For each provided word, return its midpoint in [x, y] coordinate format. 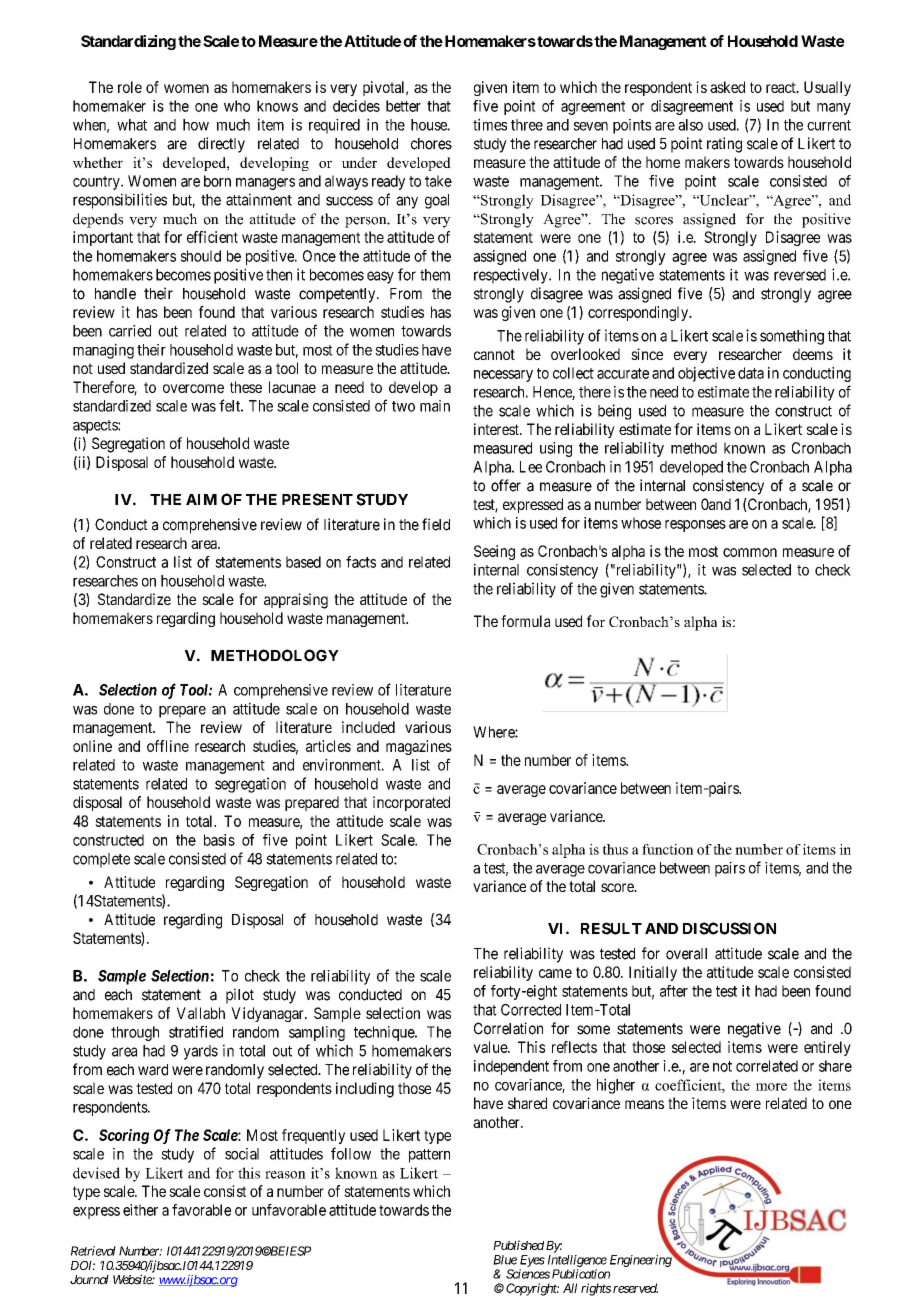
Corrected [531, 1010]
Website [133, 1279]
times [490, 124]
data [751, 373]
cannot [494, 354]
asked [727, 87]
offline [168, 746]
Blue [505, 1260]
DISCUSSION [729, 928]
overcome [193, 388]
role [130, 87]
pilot [240, 996]
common [750, 552]
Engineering [641, 1260]
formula [525, 621]
